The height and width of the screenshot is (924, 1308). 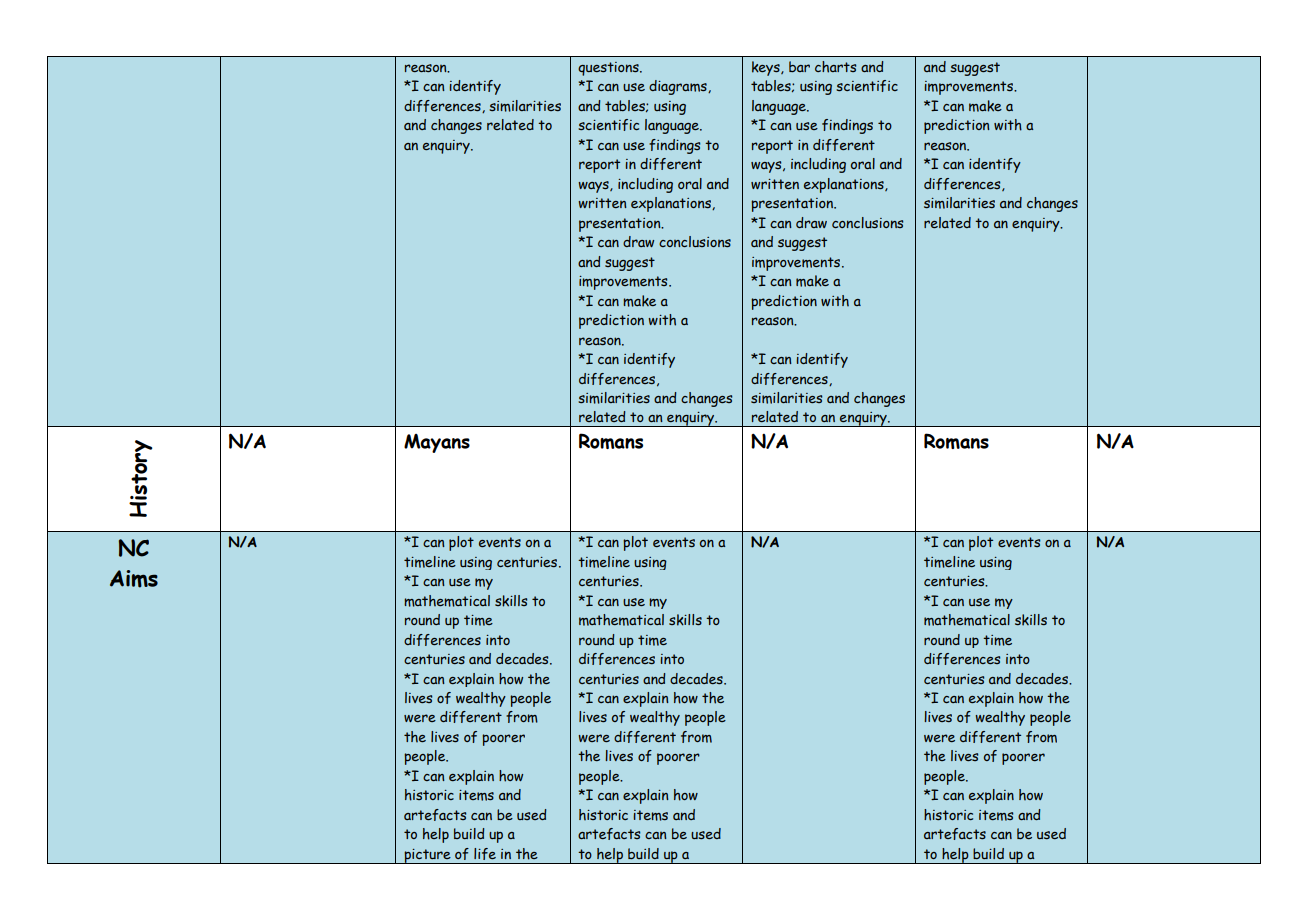 What do you see at coordinates (679, 87) in the screenshot?
I see `diagrams` at bounding box center [679, 87].
